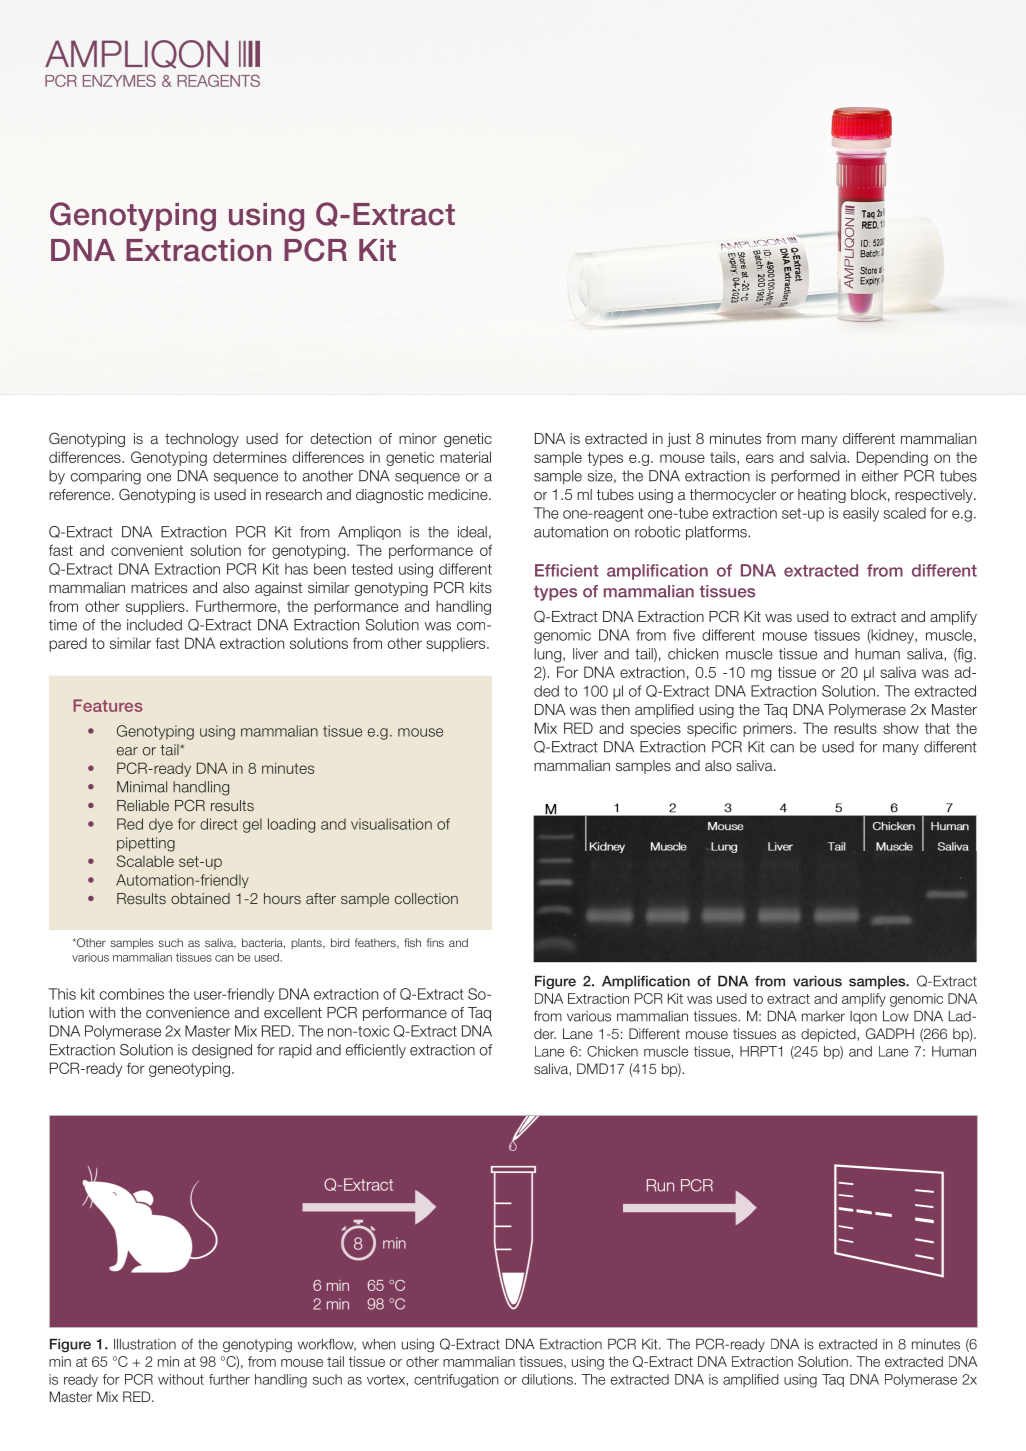 This document has width=1026, height=1451. What do you see at coordinates (829, 457) in the document?
I see `salvia` at bounding box center [829, 457].
